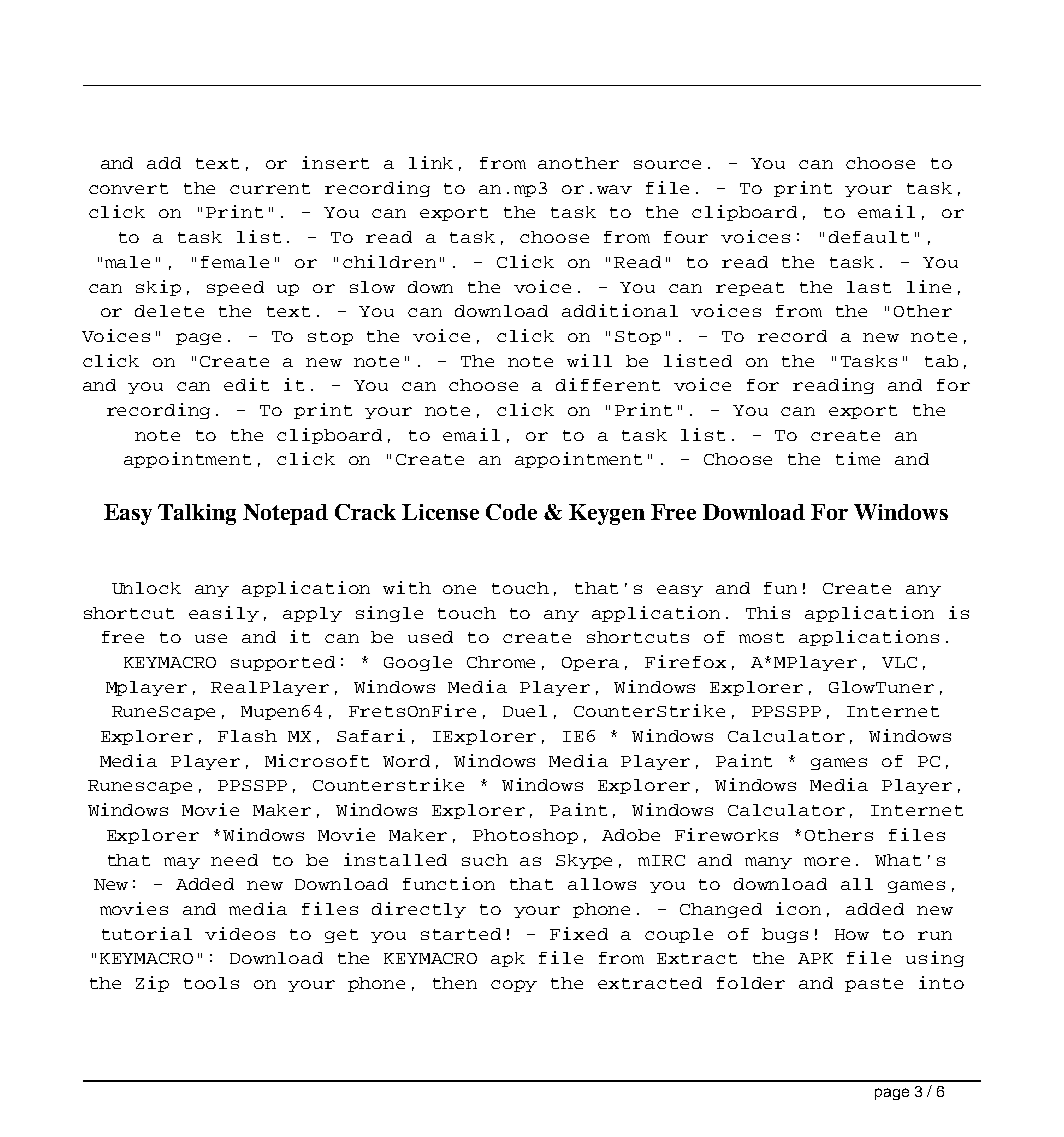 This screenshot has height=1137, width=1064. I want to click on need, so click(234, 860).
